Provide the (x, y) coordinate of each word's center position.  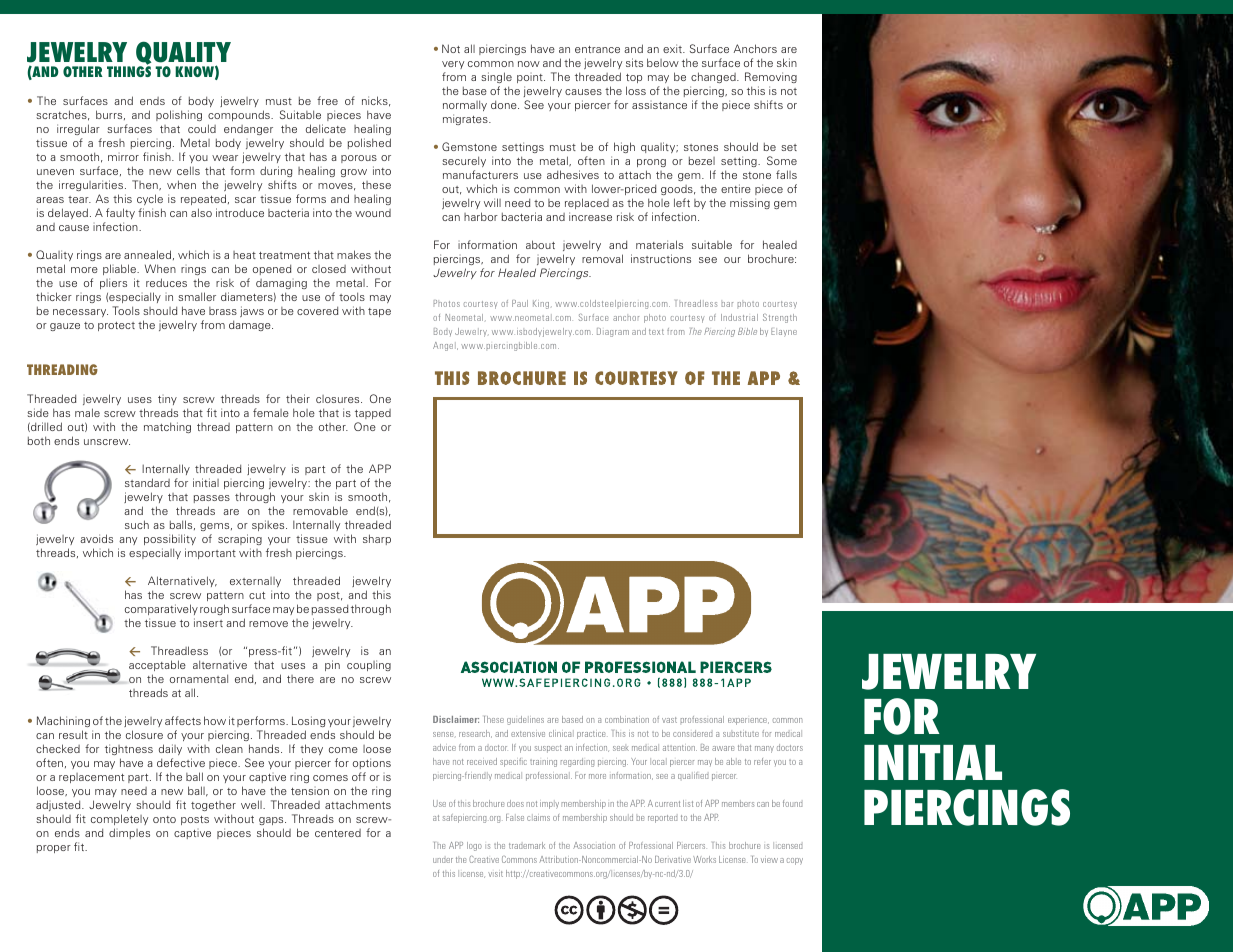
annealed (149, 255)
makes (354, 254)
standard (147, 482)
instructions (661, 258)
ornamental (199, 678)
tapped (373, 414)
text (656, 332)
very (453, 67)
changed (714, 79)
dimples (129, 833)
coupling (369, 665)
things (129, 71)
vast (669, 720)
